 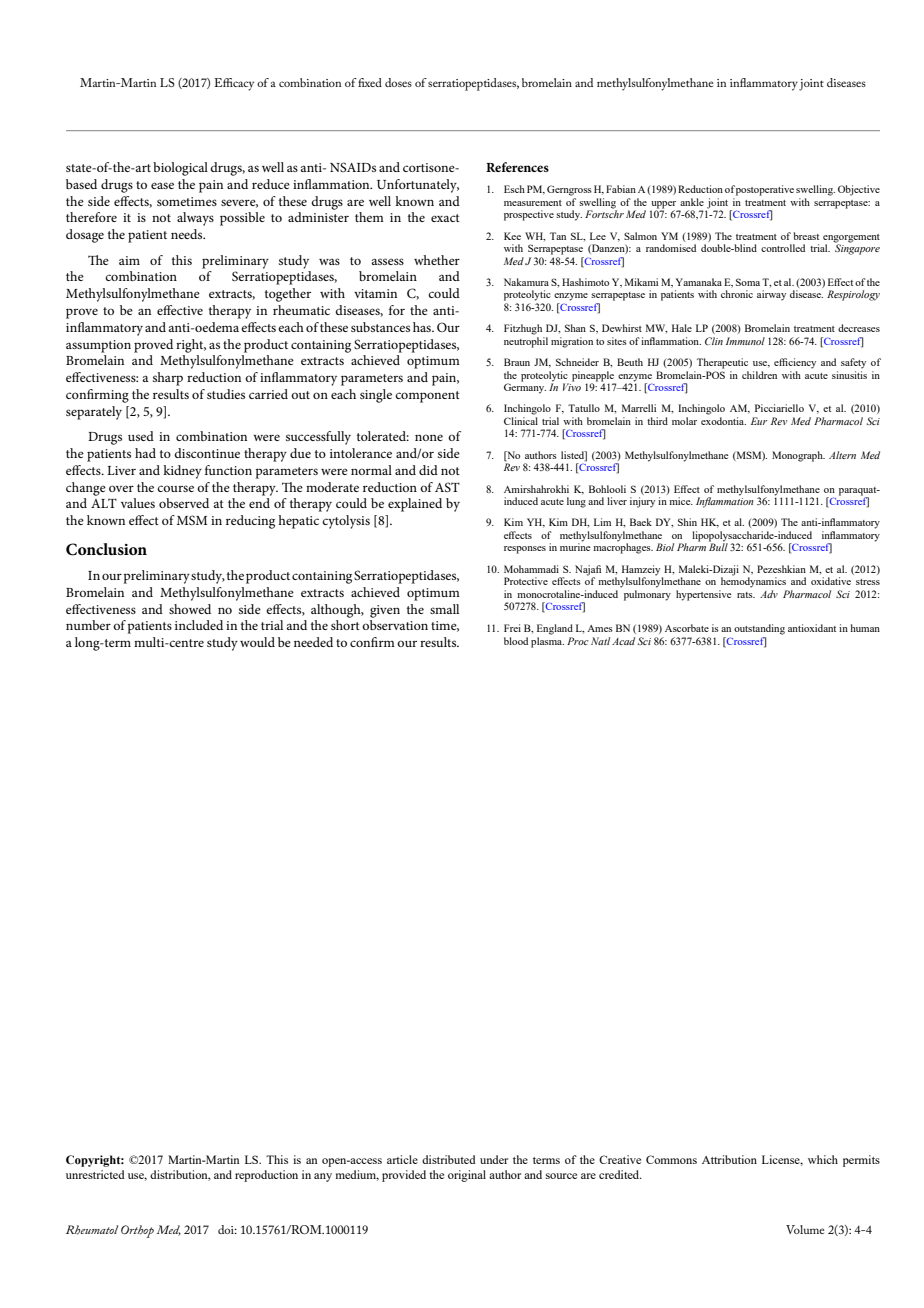 What do you see at coordinates (257, 642) in the image?
I see `would` at bounding box center [257, 642].
